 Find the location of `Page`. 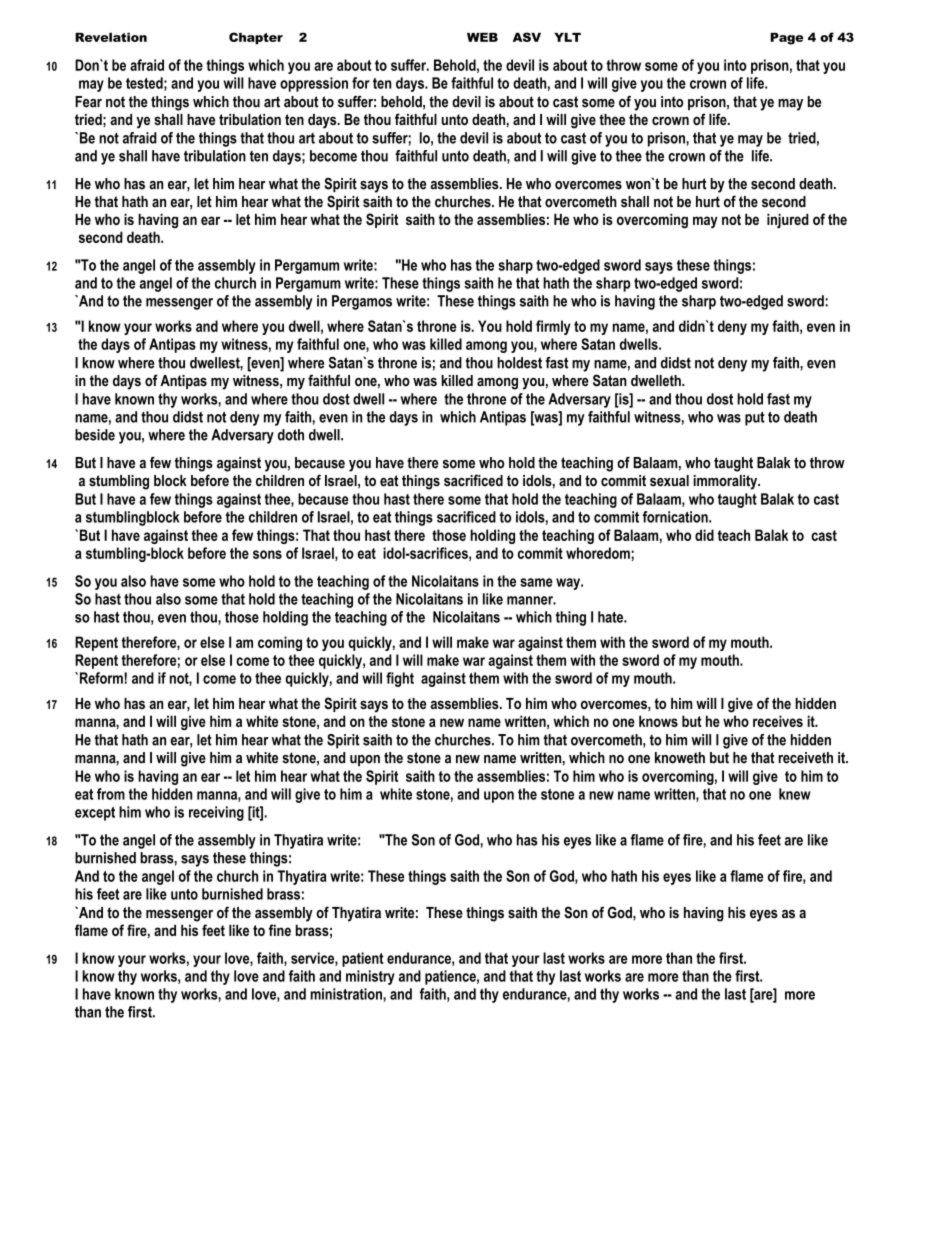

Page is located at coordinates (787, 39).
